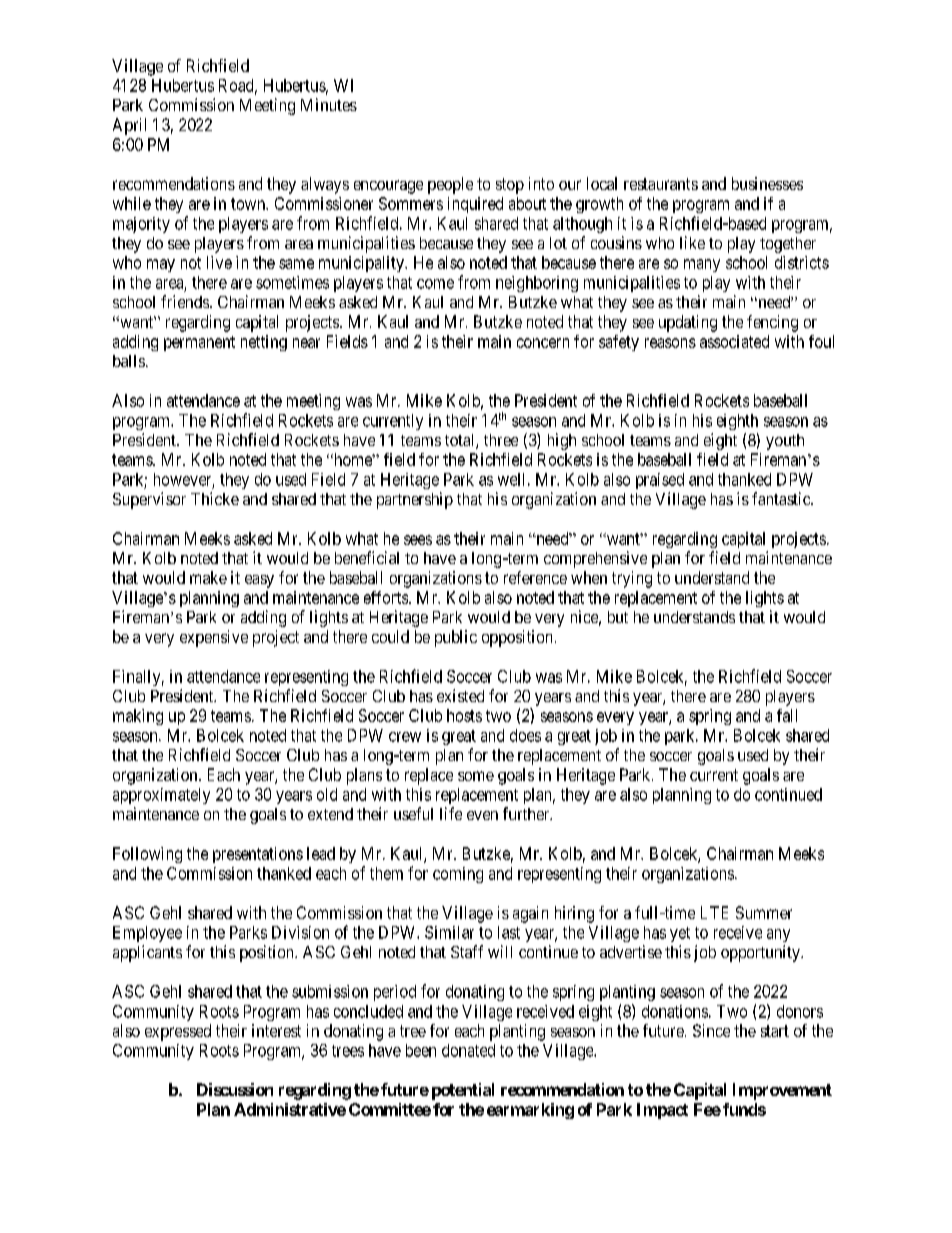 The width and height of the page is (952, 1233). What do you see at coordinates (632, 579) in the page?
I see `trying` at bounding box center [632, 579].
